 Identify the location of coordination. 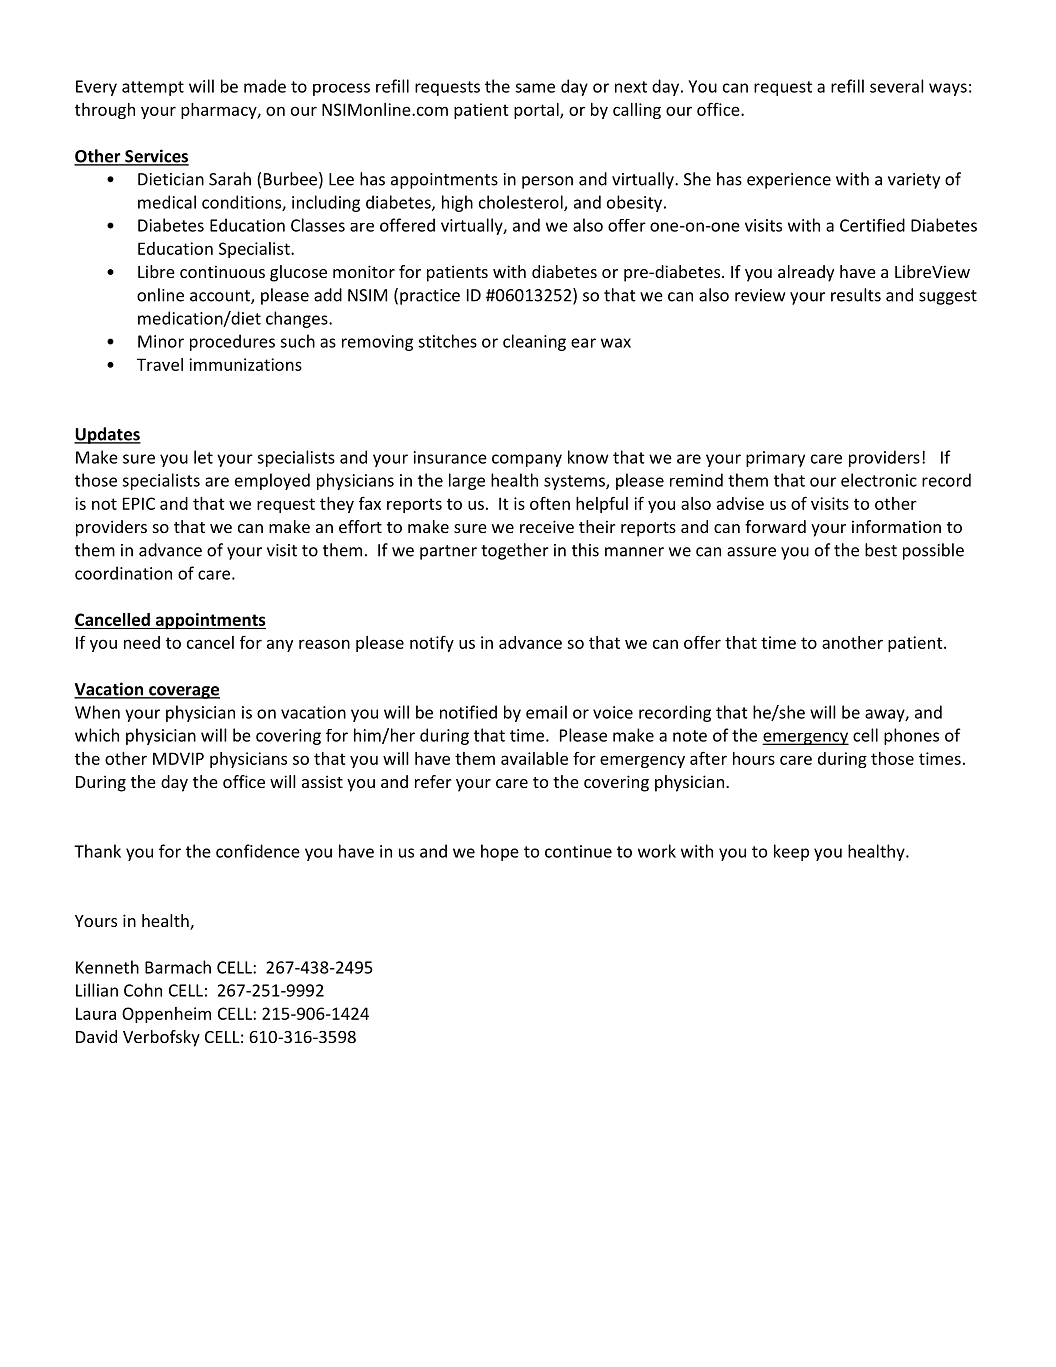
(123, 573).
